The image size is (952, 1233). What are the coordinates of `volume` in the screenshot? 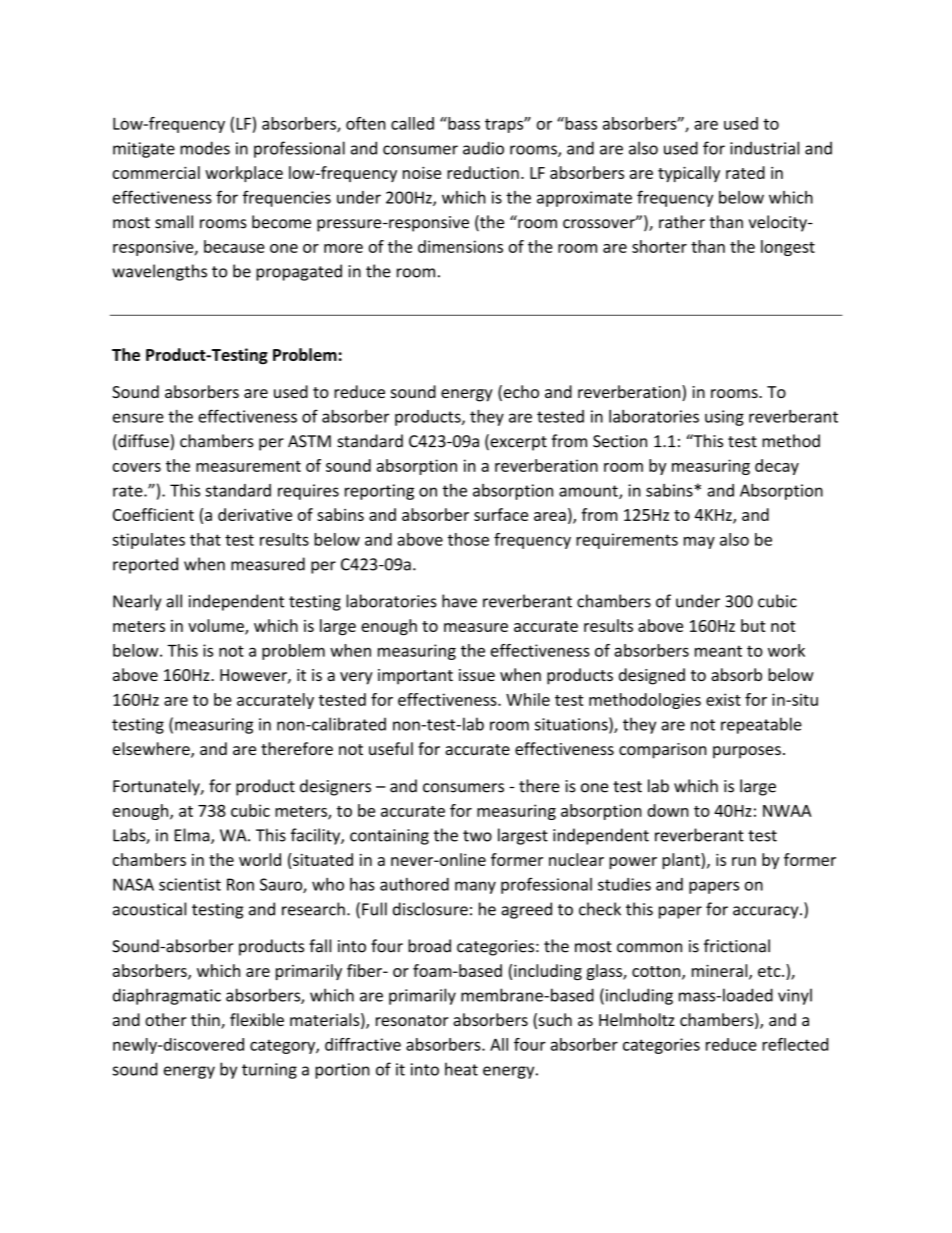 It's located at (217, 627).
